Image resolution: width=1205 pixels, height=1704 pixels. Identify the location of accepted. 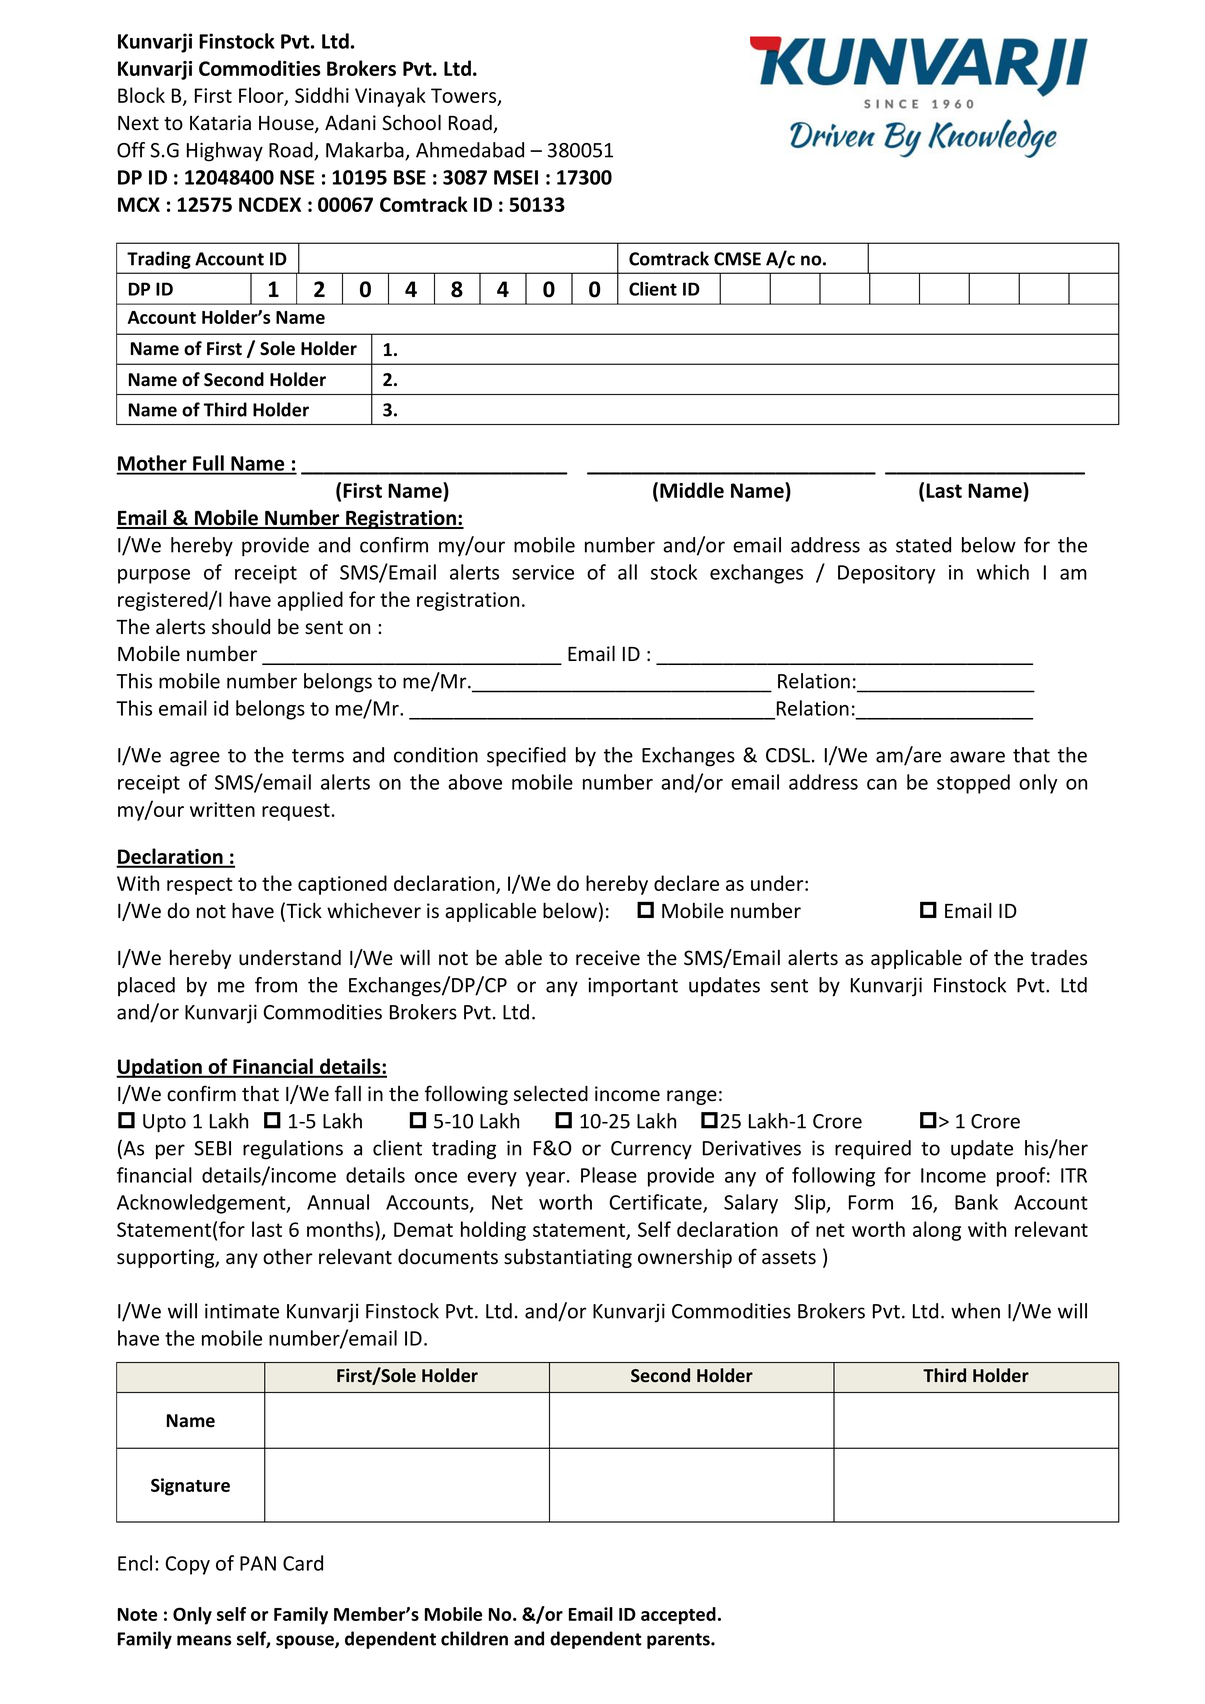
(678, 1616).
